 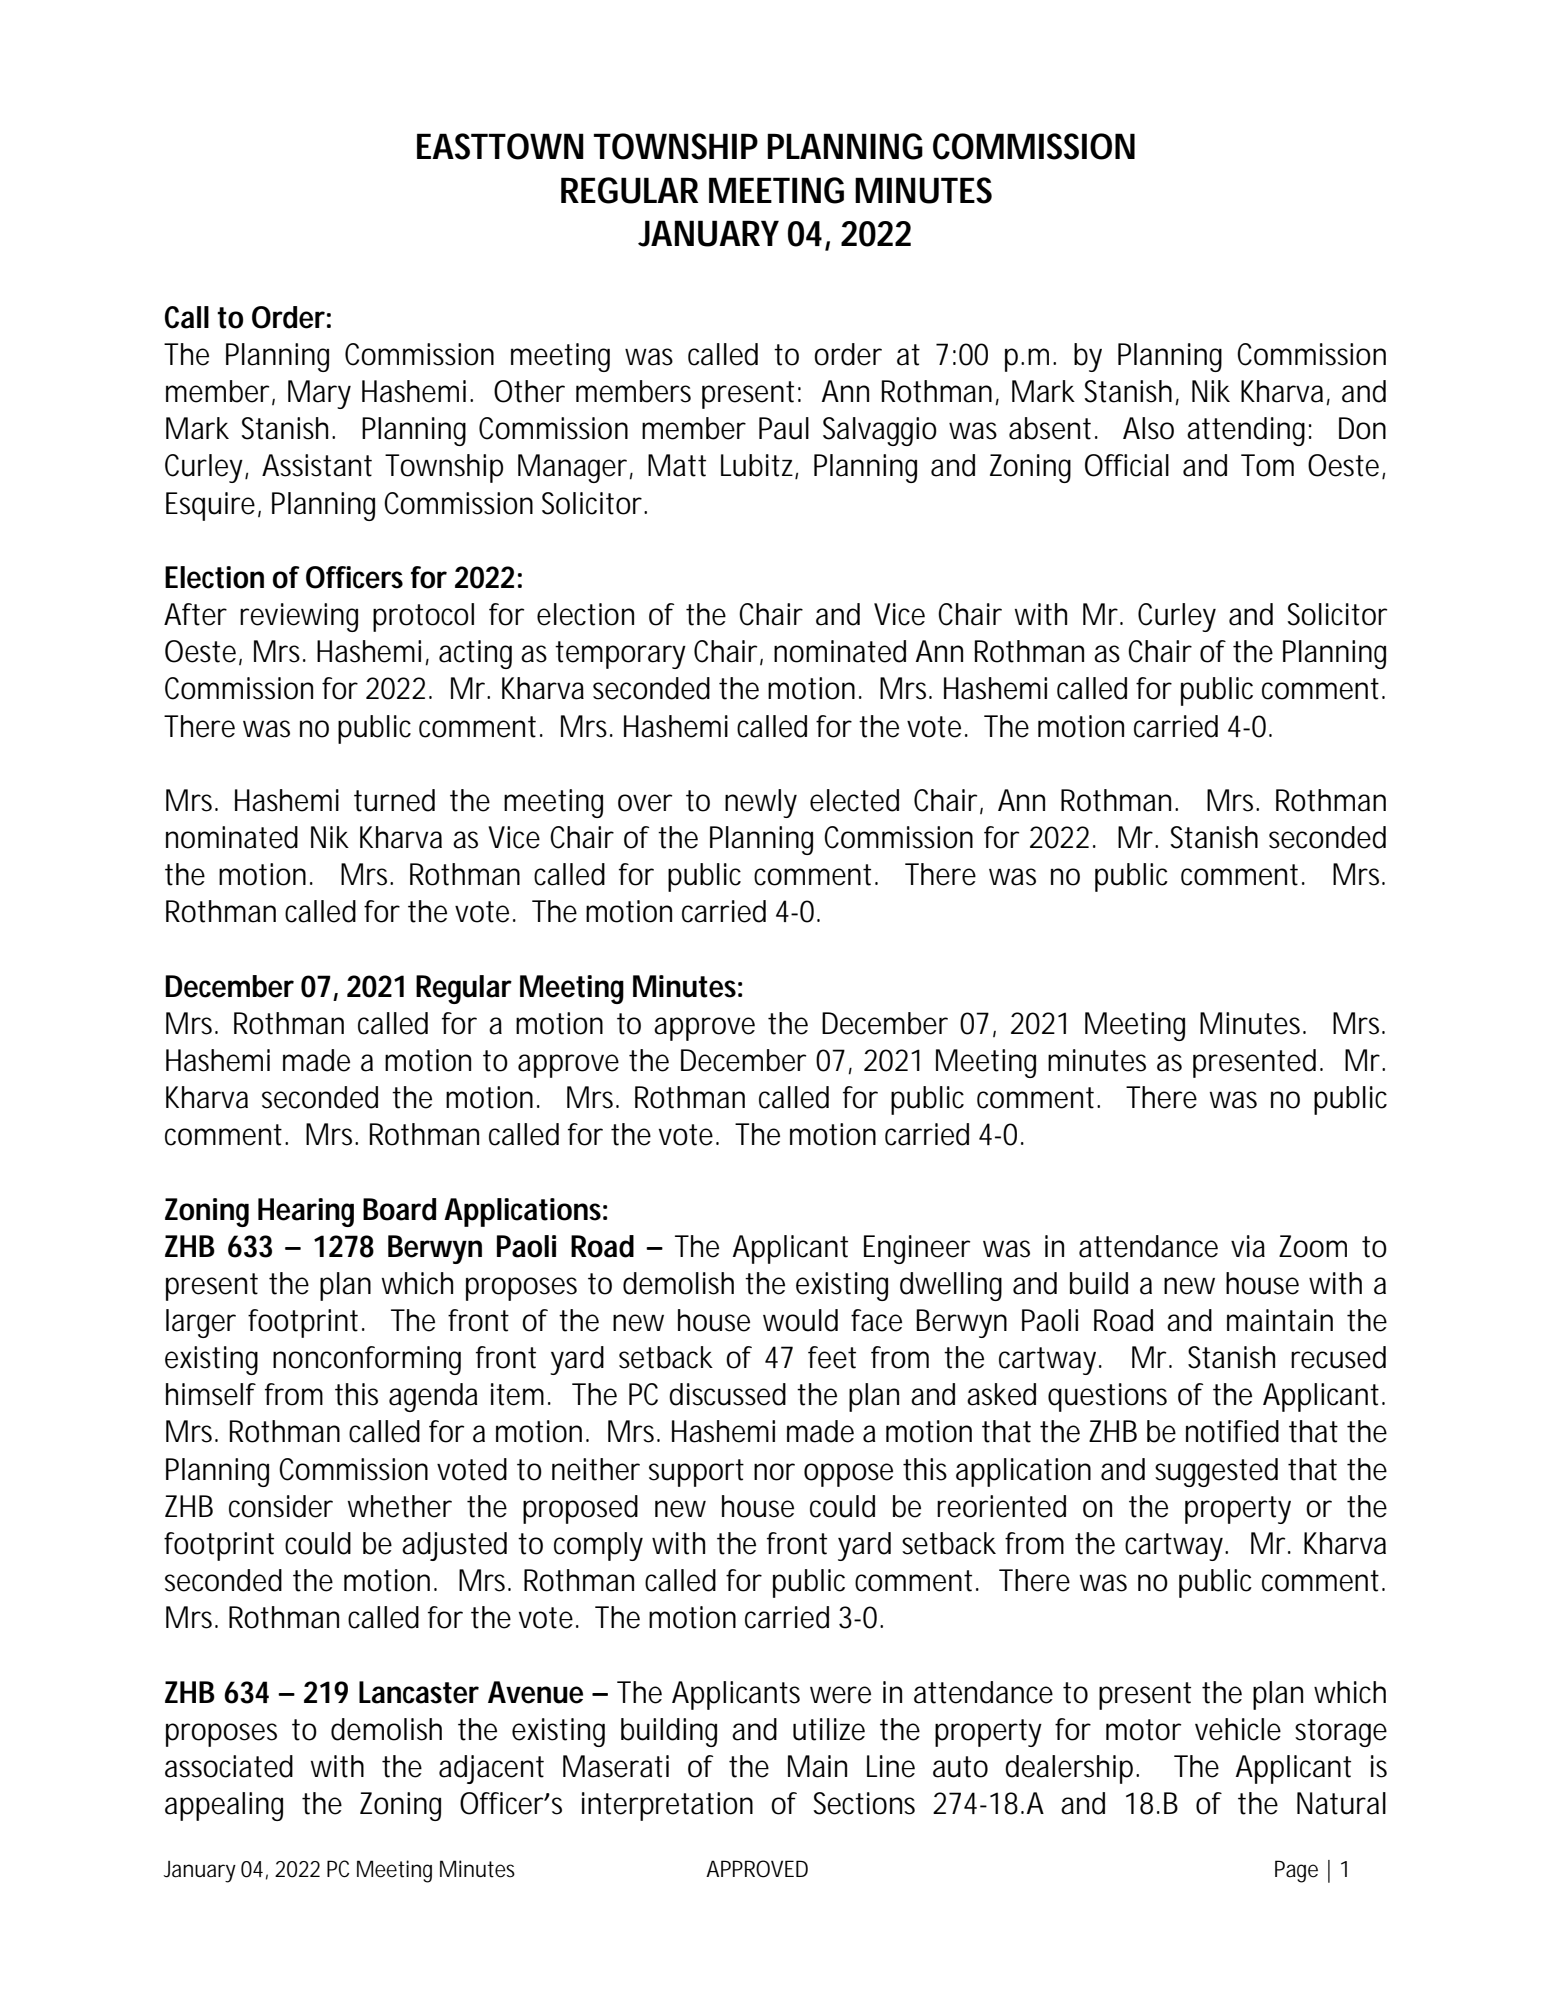 What do you see at coordinates (784, 428) in the image?
I see `Paul` at bounding box center [784, 428].
